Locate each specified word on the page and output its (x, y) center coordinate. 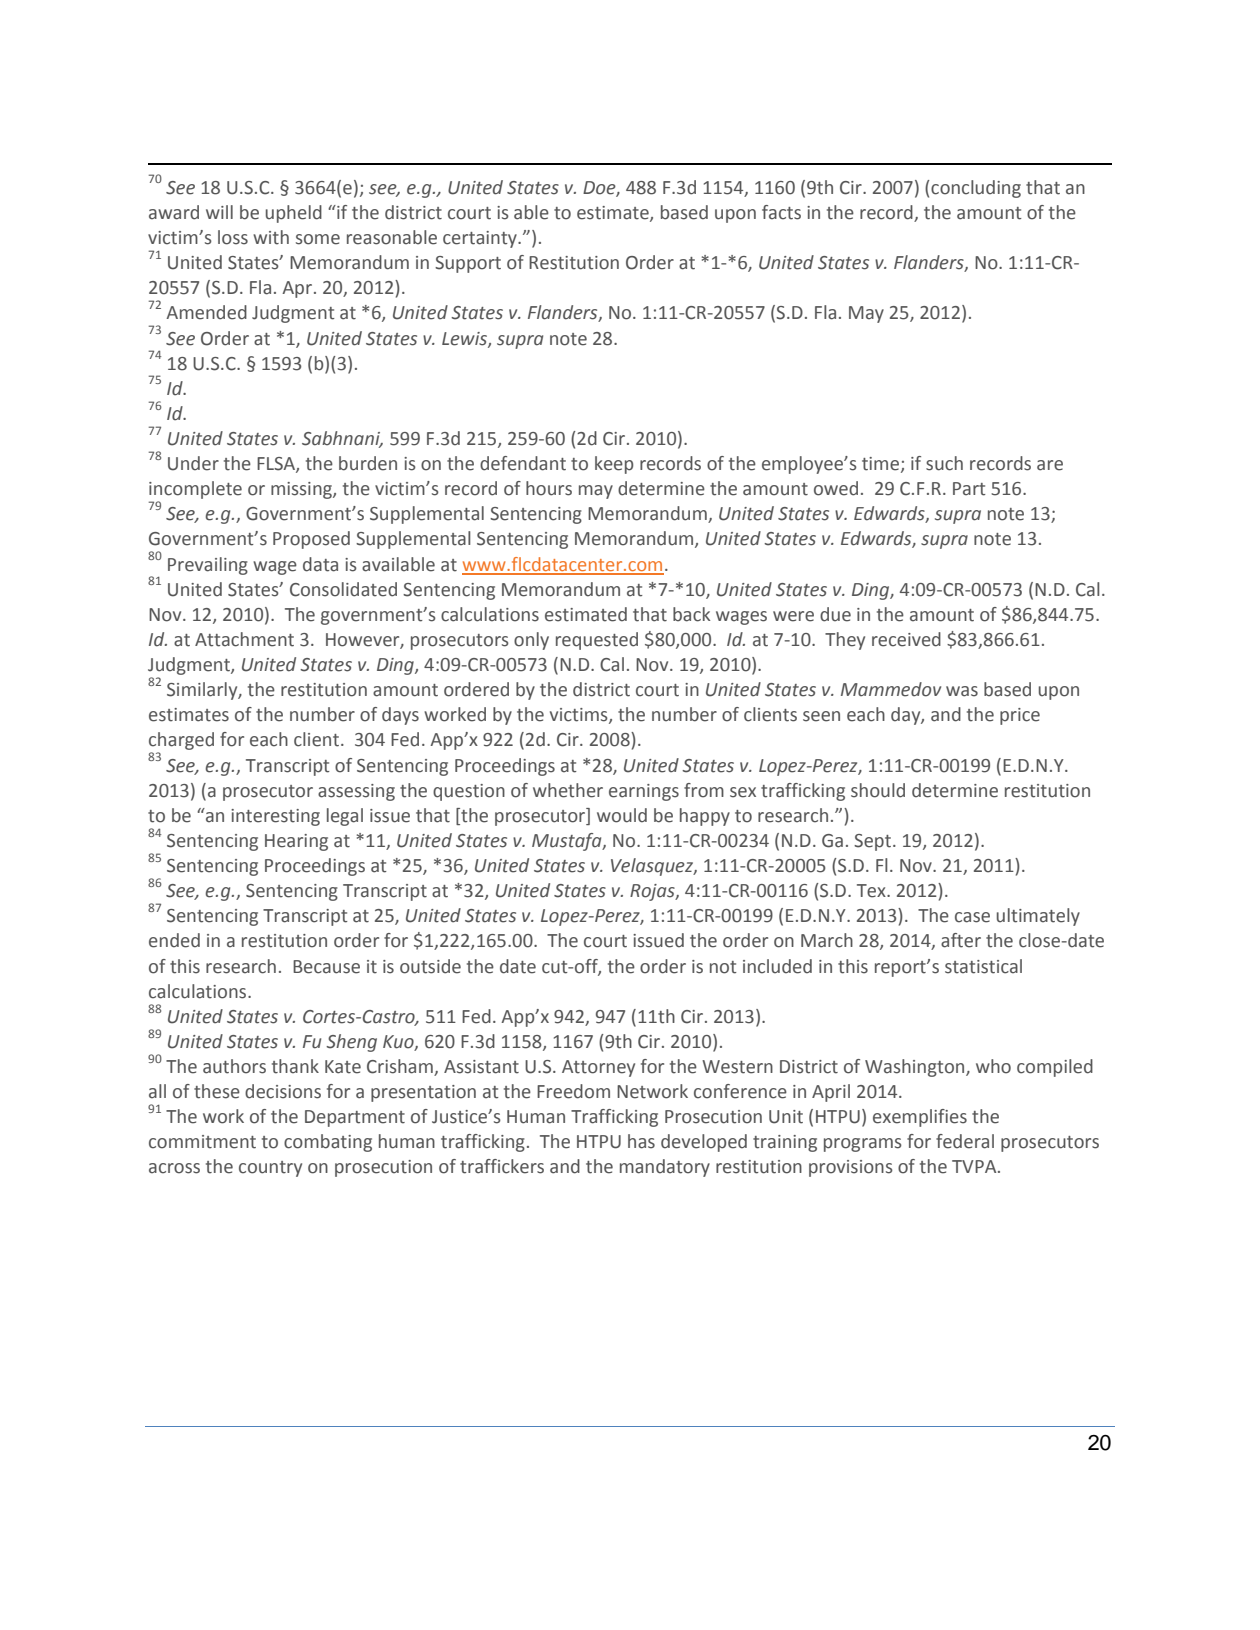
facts (781, 212)
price (1020, 716)
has (641, 1141)
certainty (481, 239)
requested (597, 641)
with (271, 237)
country (270, 1169)
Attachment (244, 639)
